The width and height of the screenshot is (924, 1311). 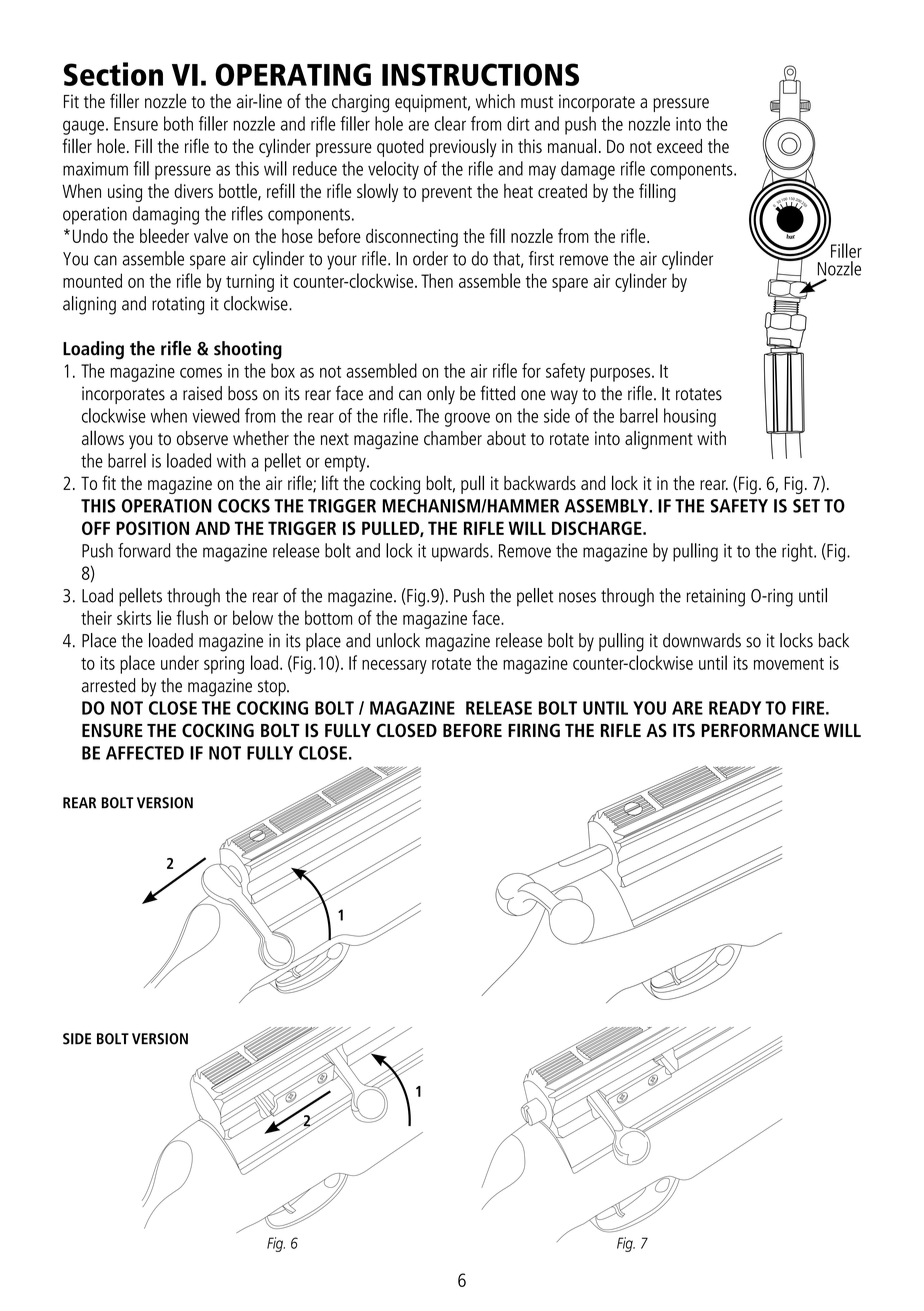 I want to click on necessary, so click(x=394, y=667).
